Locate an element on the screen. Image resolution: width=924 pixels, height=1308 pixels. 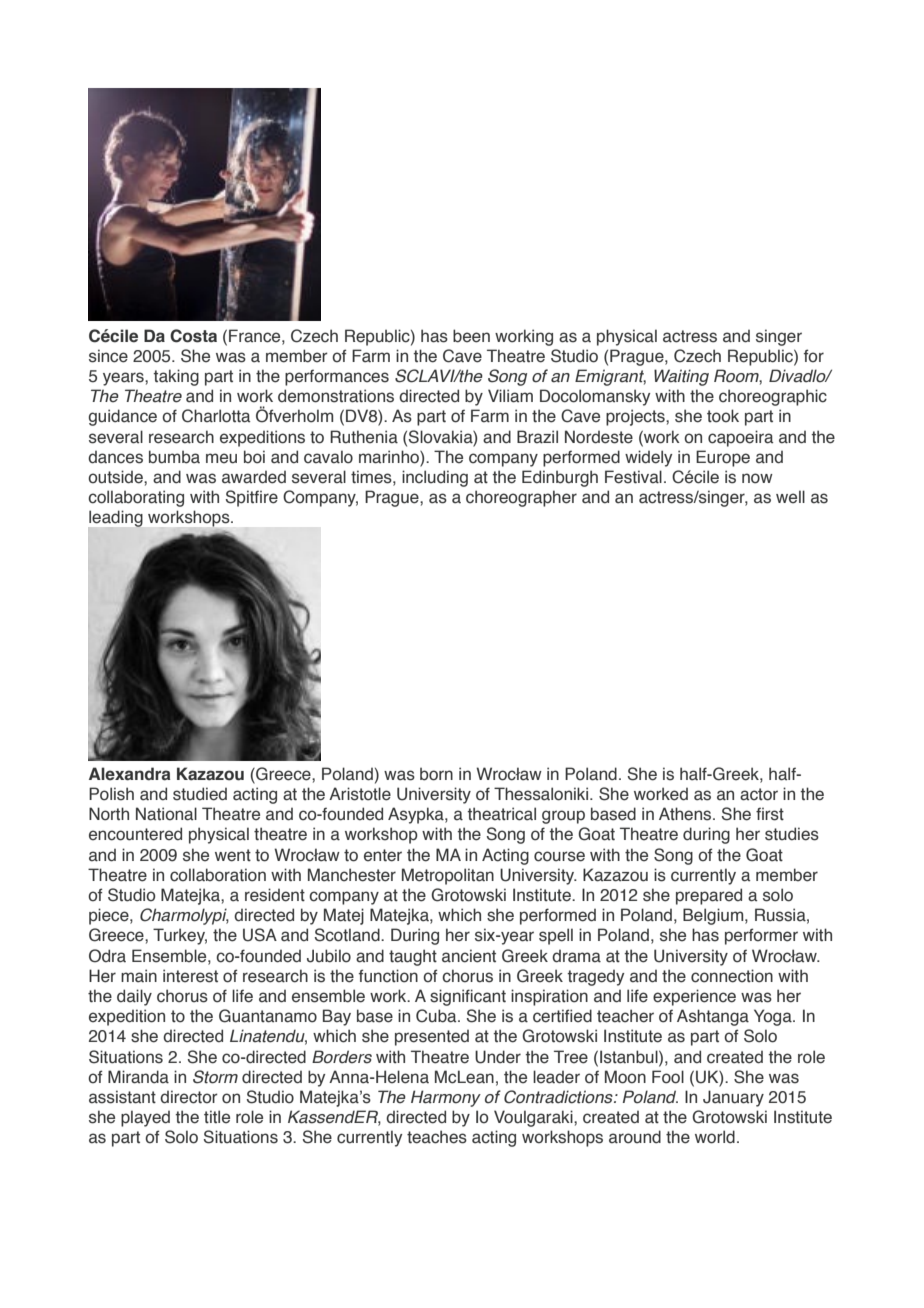
theatrical is located at coordinates (501, 814).
